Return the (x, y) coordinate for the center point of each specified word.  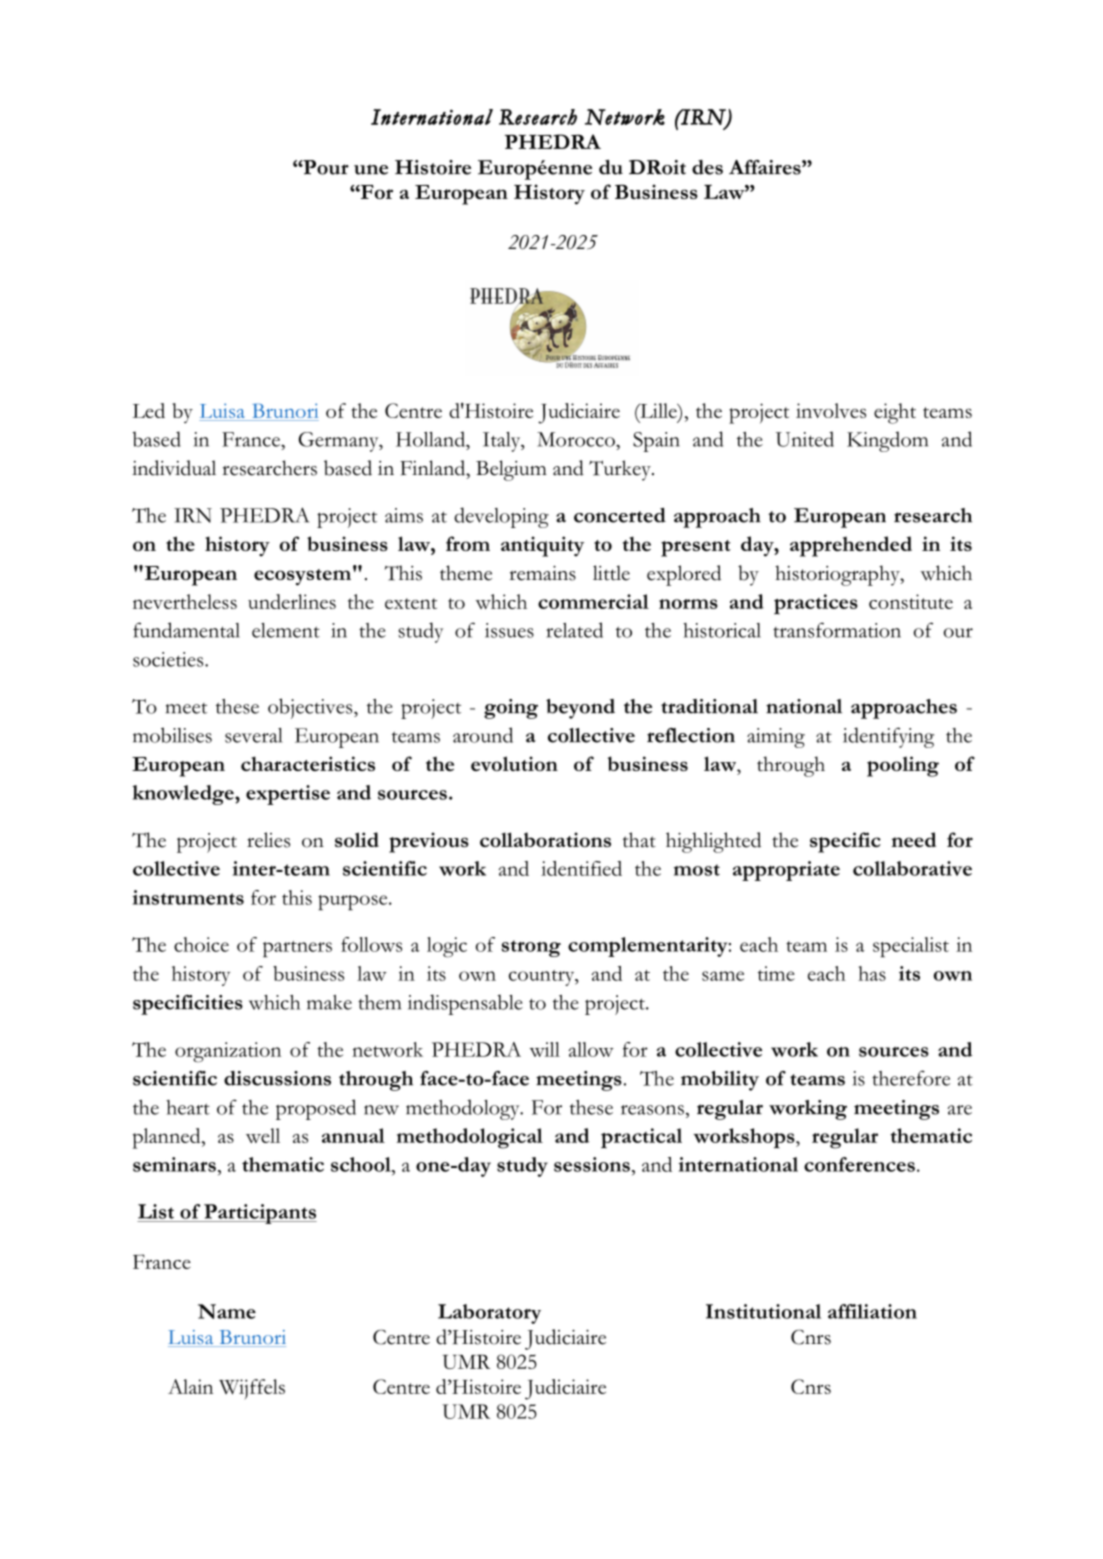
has (872, 973)
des (707, 167)
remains (542, 573)
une (371, 169)
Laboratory (489, 1314)
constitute (911, 601)
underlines (292, 601)
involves (831, 410)
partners (297, 949)
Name (227, 1311)
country (543, 978)
